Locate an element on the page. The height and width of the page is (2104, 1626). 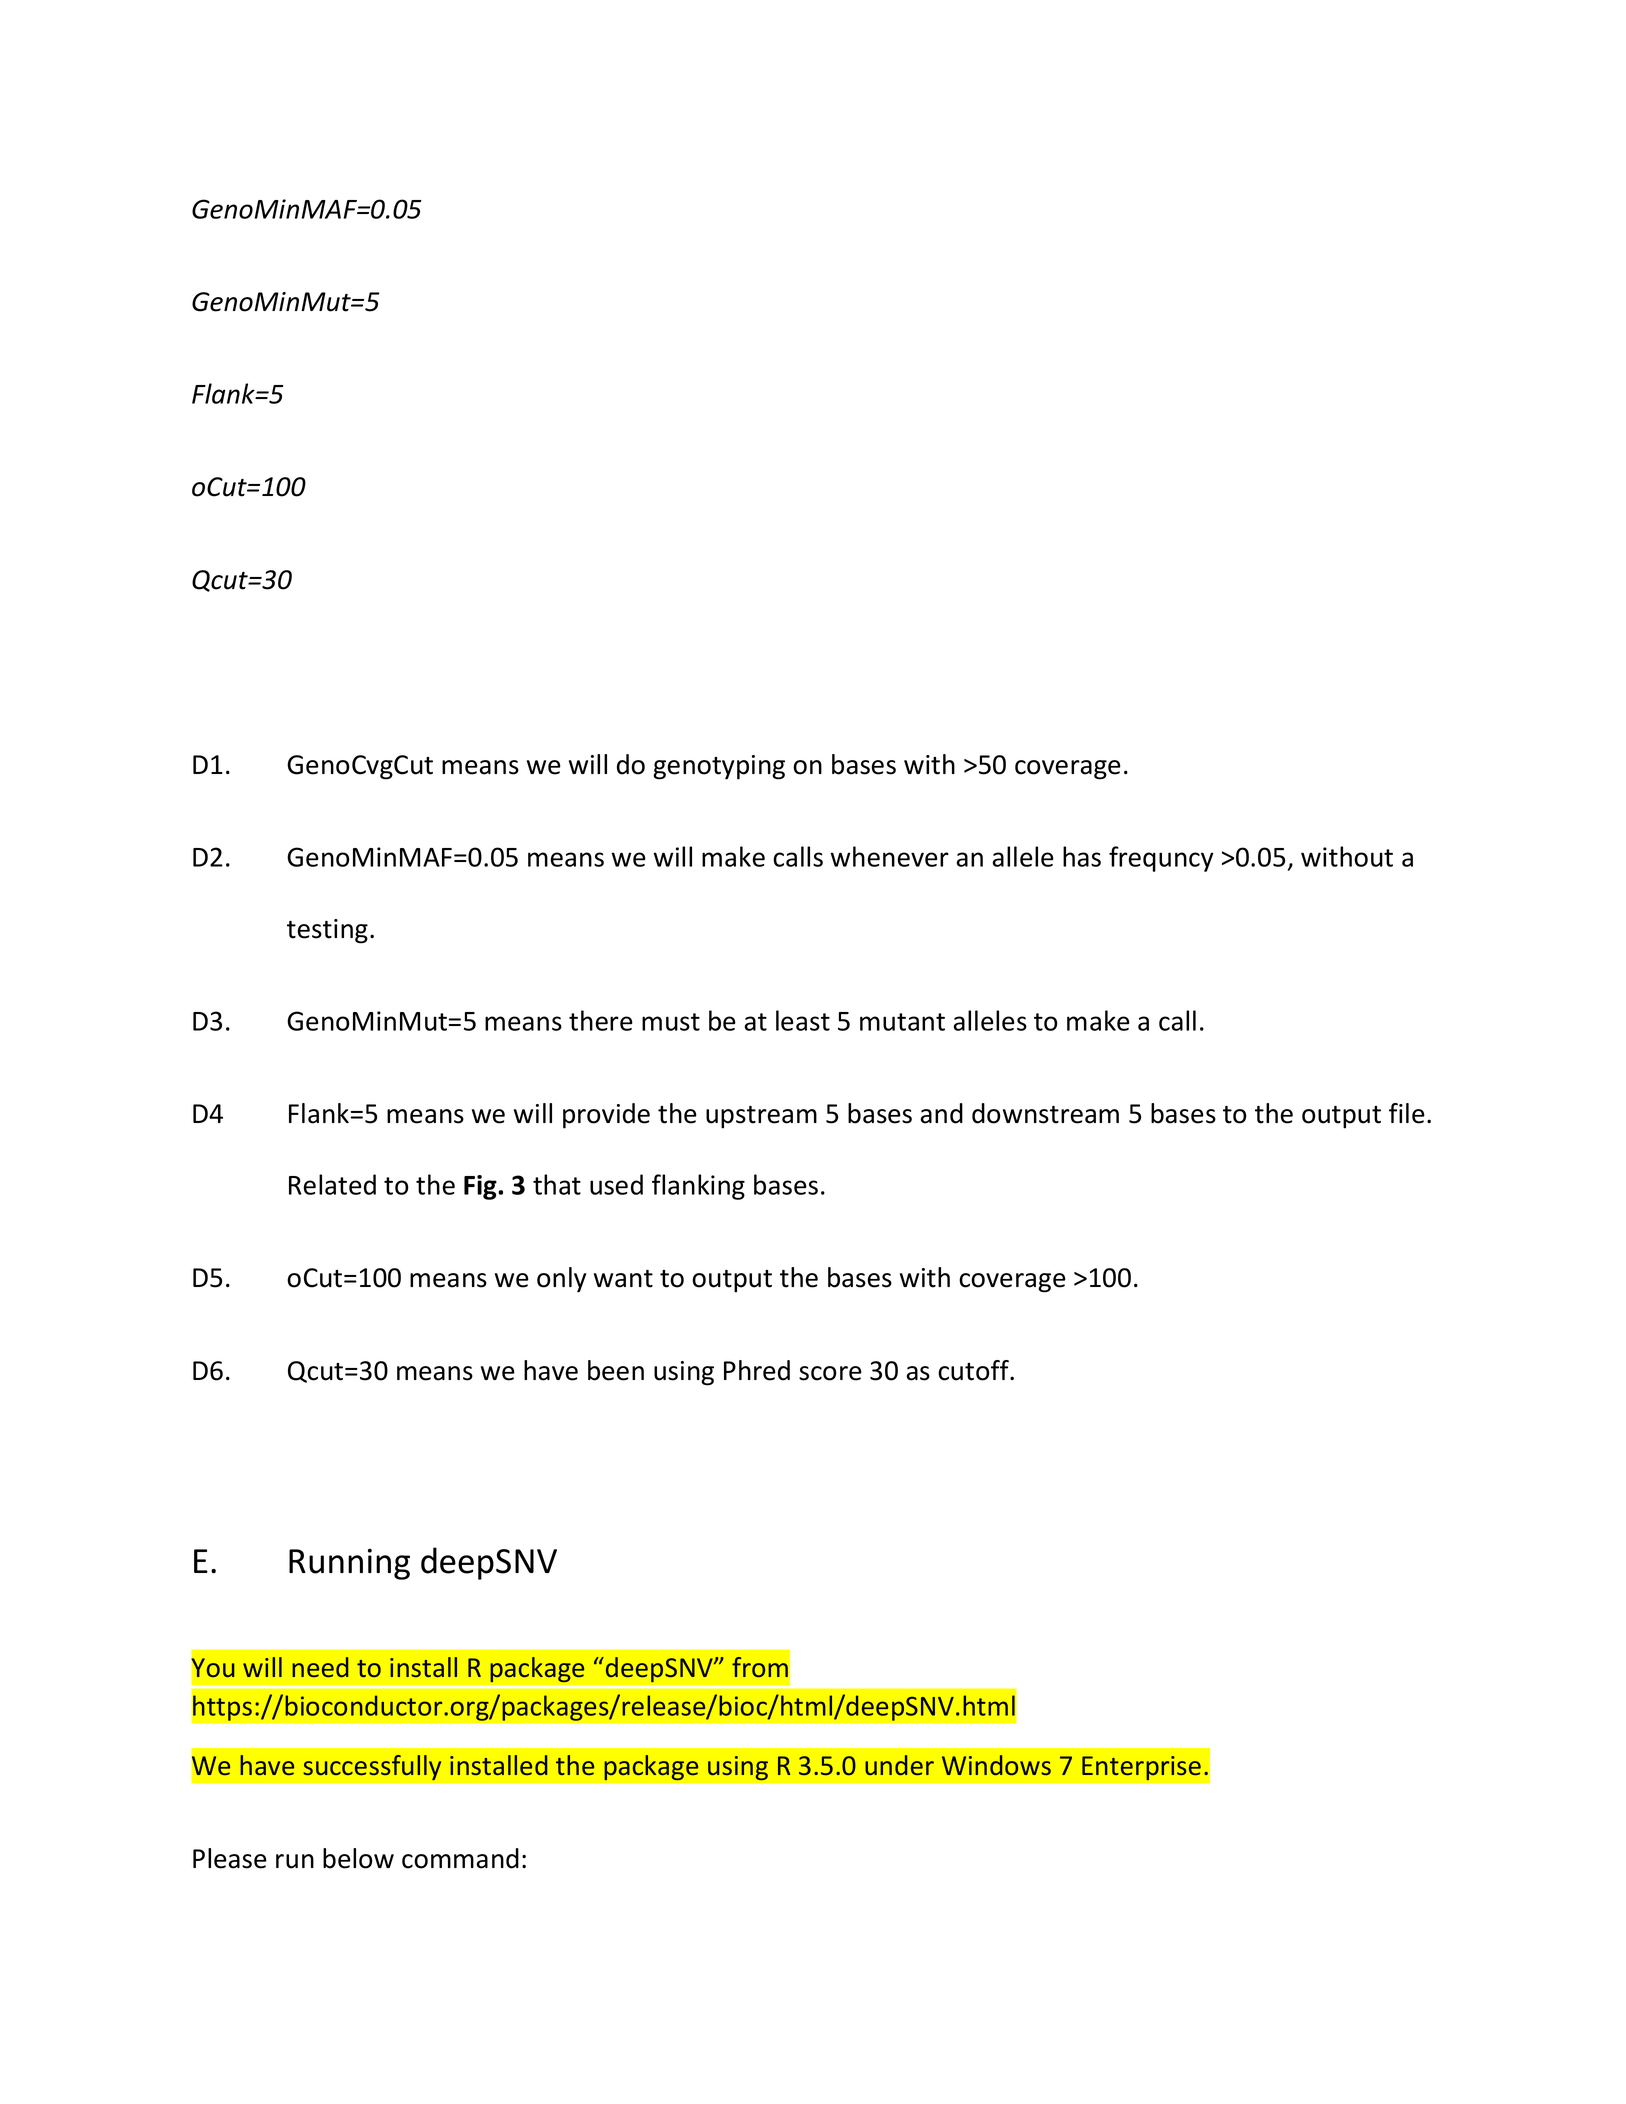
below is located at coordinates (358, 1858).
